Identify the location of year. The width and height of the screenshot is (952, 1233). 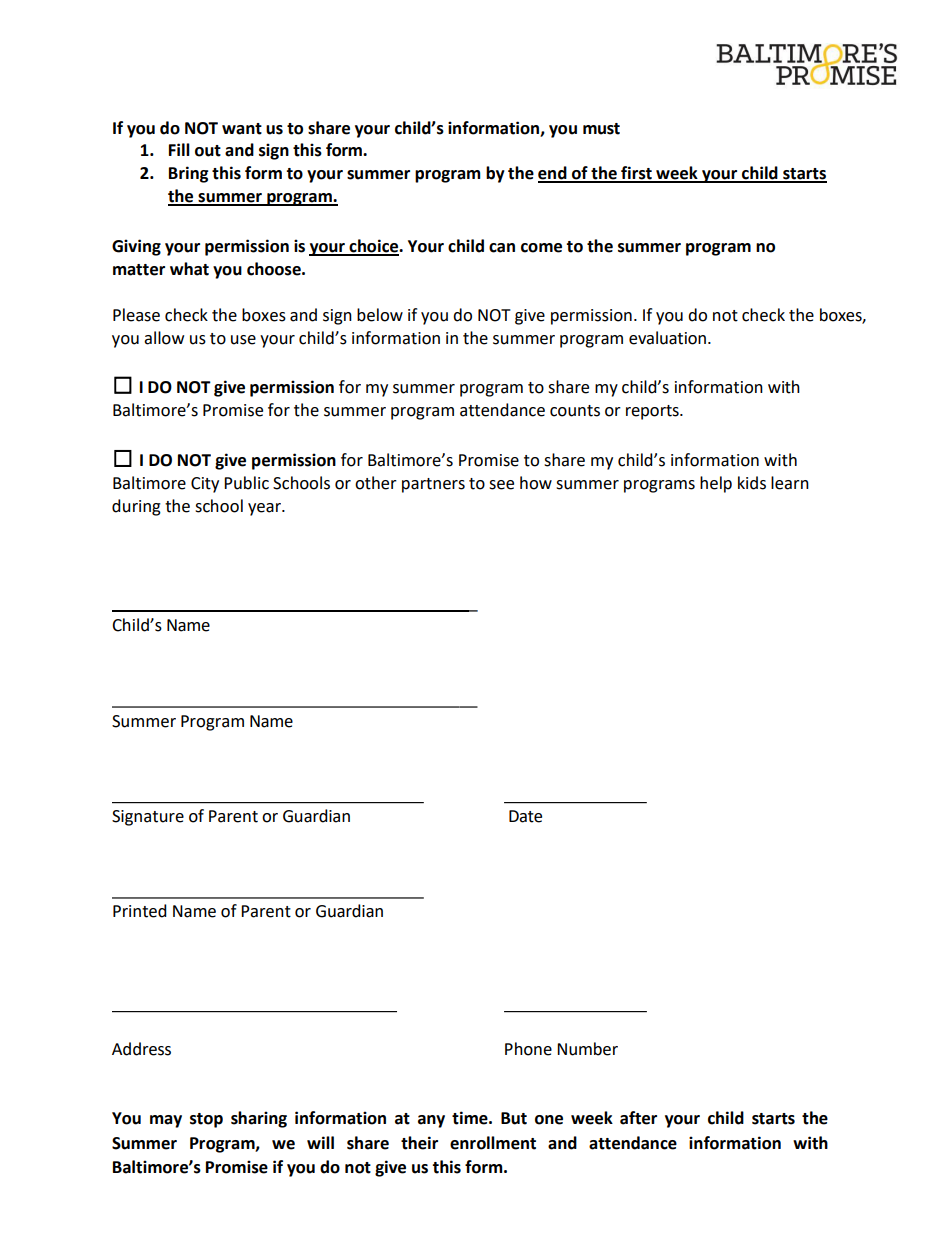
(265, 509).
